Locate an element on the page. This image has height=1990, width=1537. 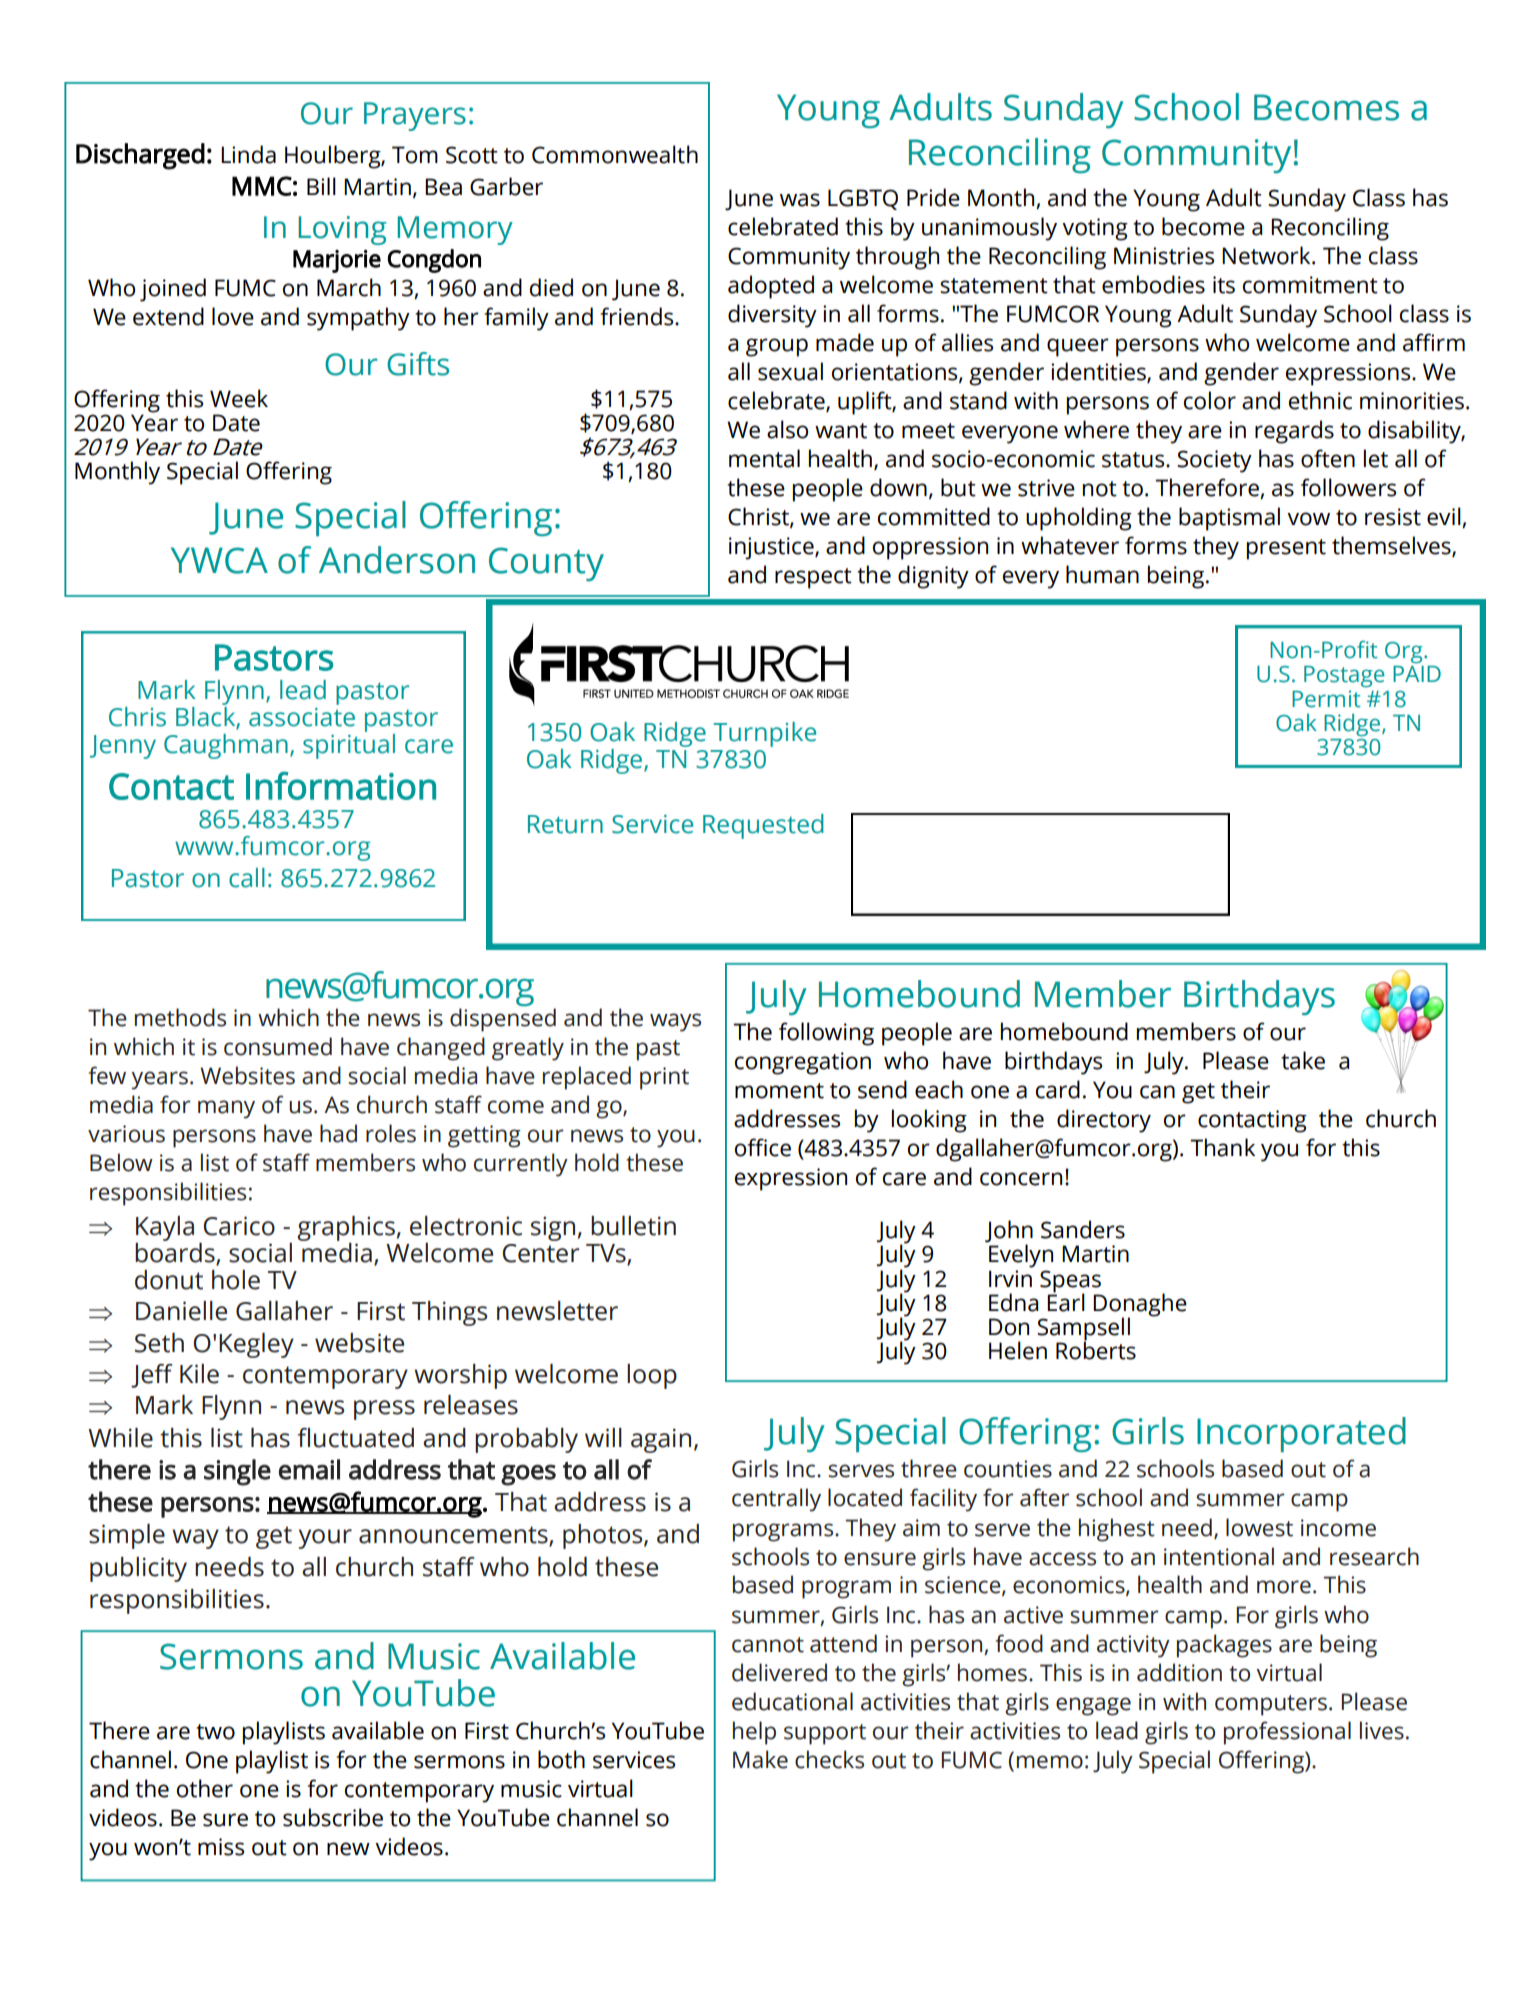
Network is located at coordinates (1267, 255).
